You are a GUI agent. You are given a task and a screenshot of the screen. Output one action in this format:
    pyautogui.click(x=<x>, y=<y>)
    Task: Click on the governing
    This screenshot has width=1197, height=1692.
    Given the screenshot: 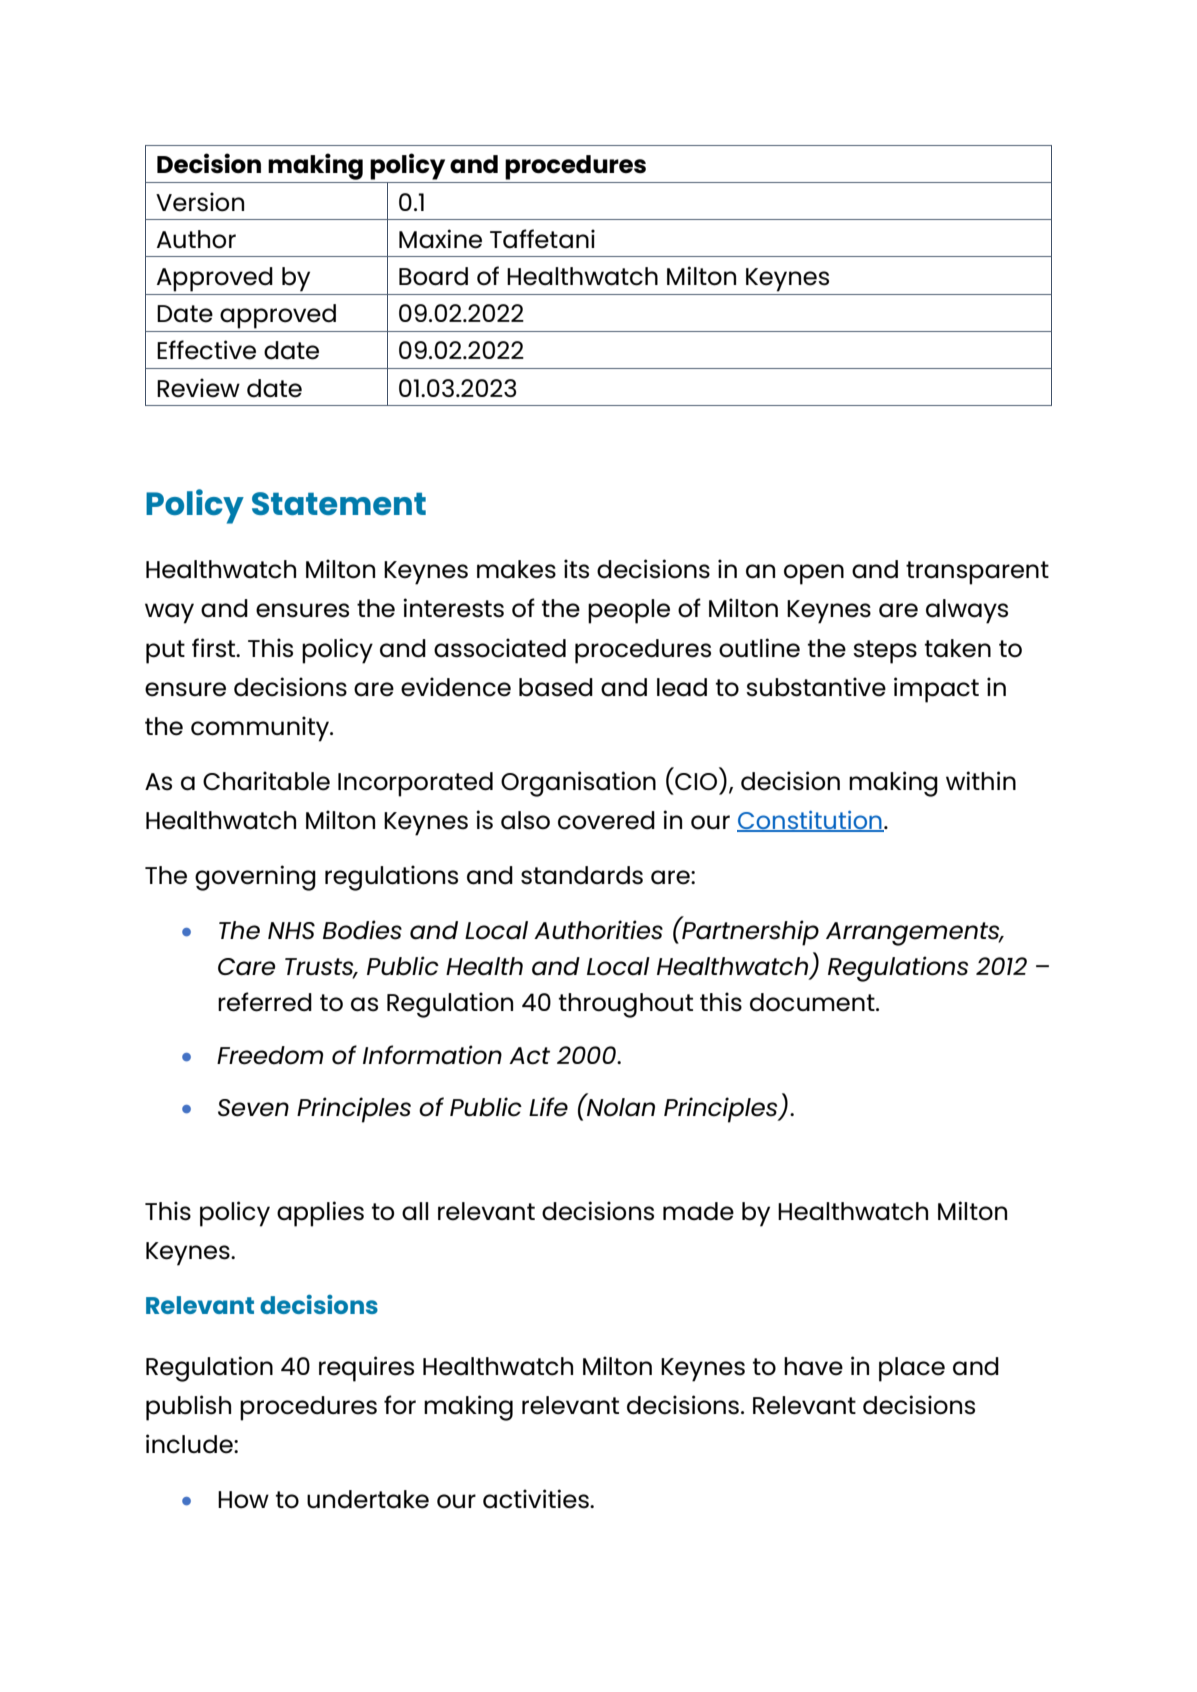 What is the action you would take?
    pyautogui.click(x=255, y=878)
